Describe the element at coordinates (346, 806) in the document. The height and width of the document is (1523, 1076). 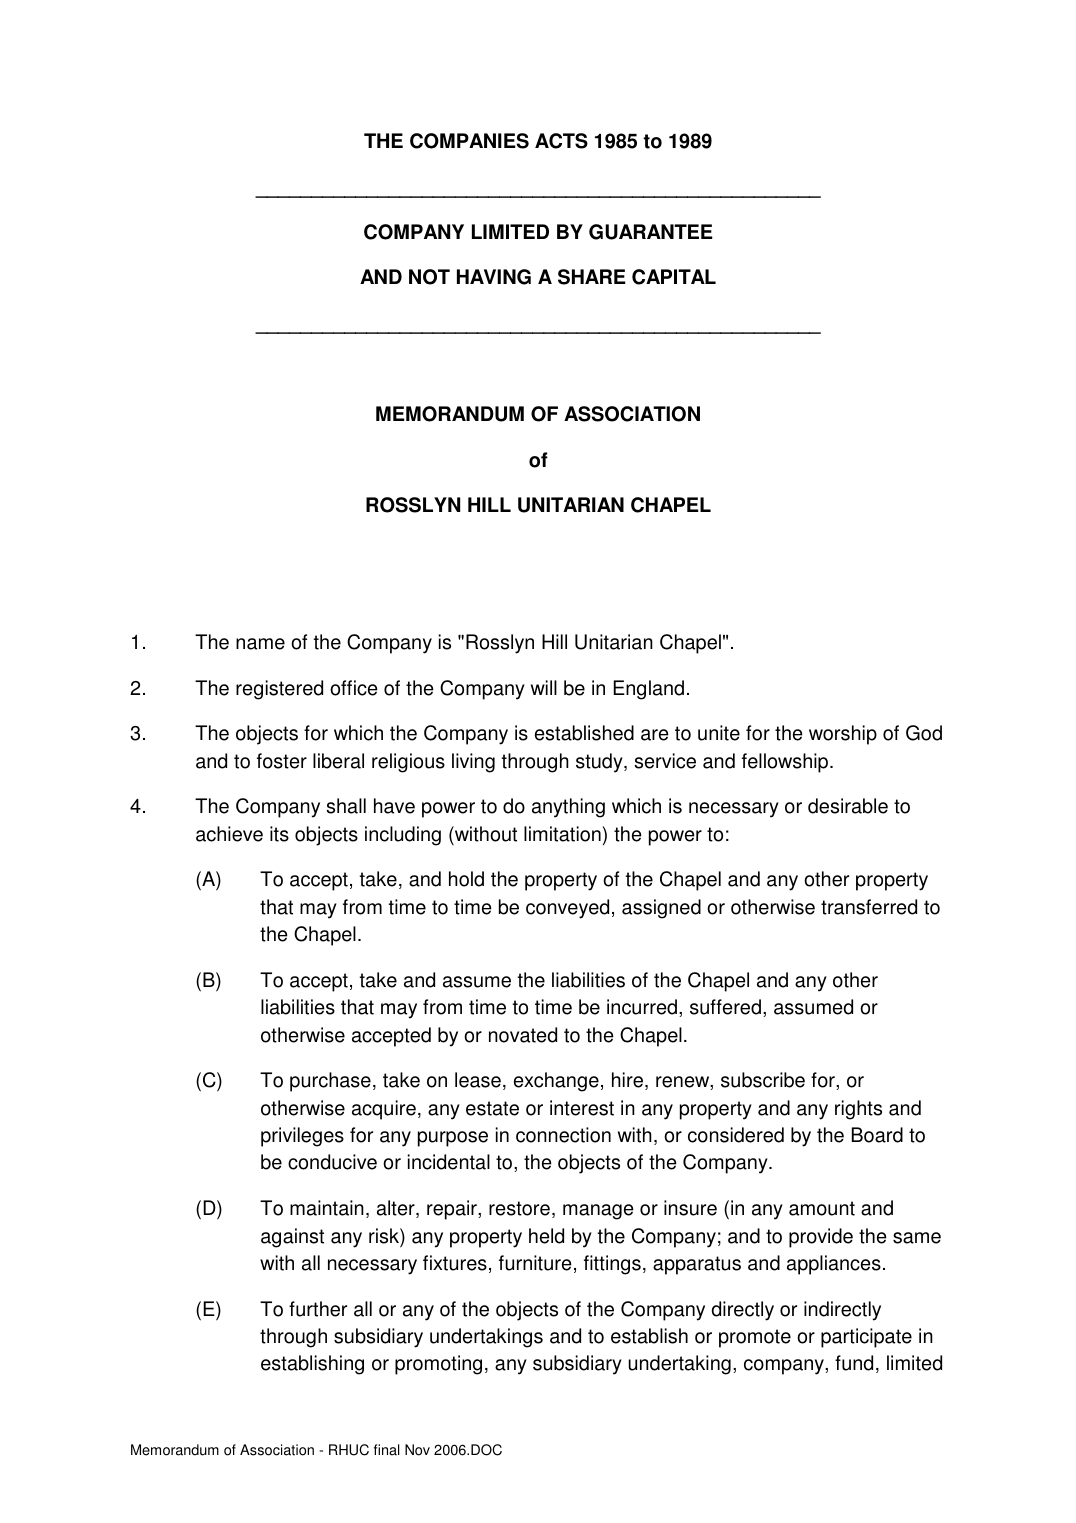
I see `shall` at that location.
